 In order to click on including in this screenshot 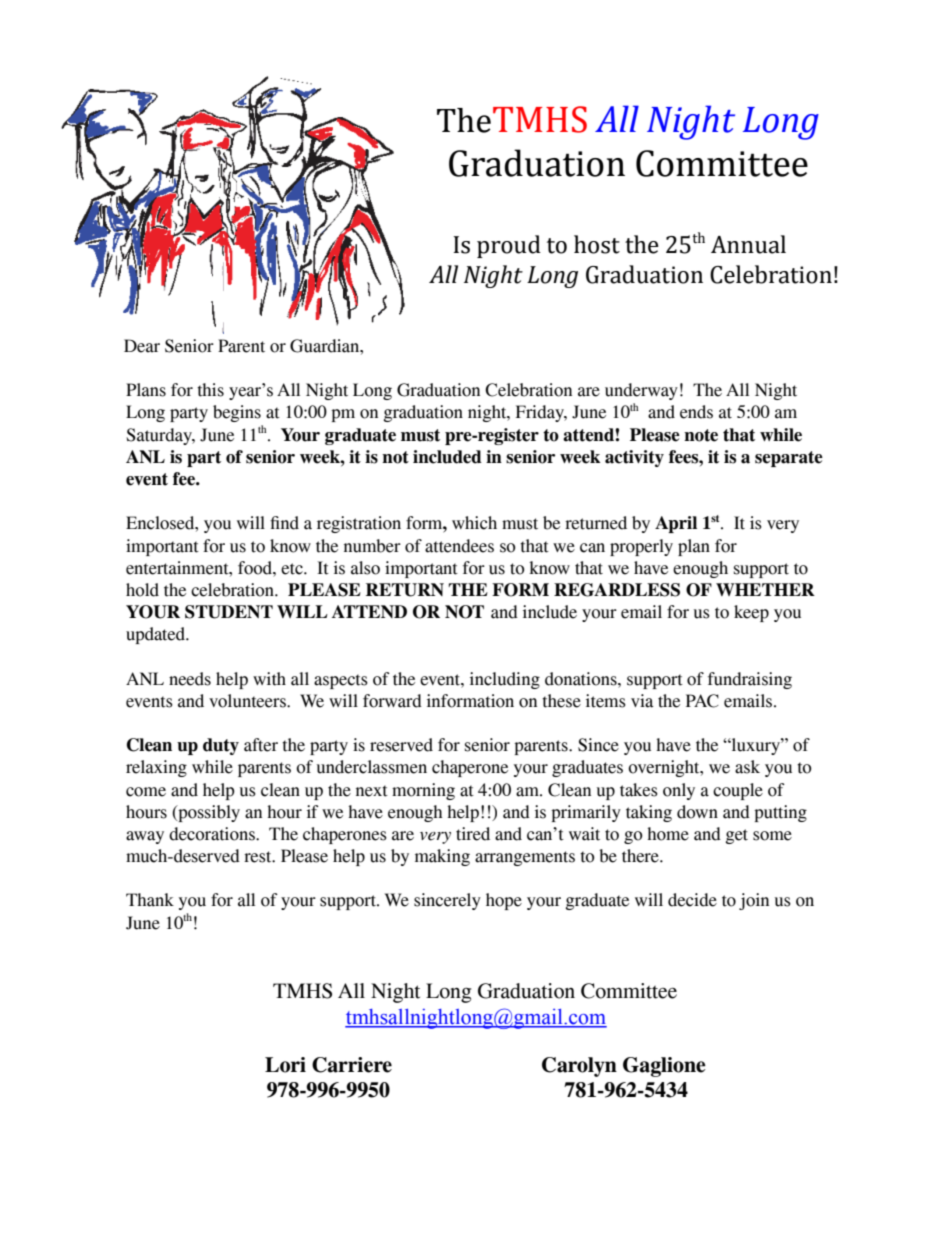, I will do `click(505, 680)`.
